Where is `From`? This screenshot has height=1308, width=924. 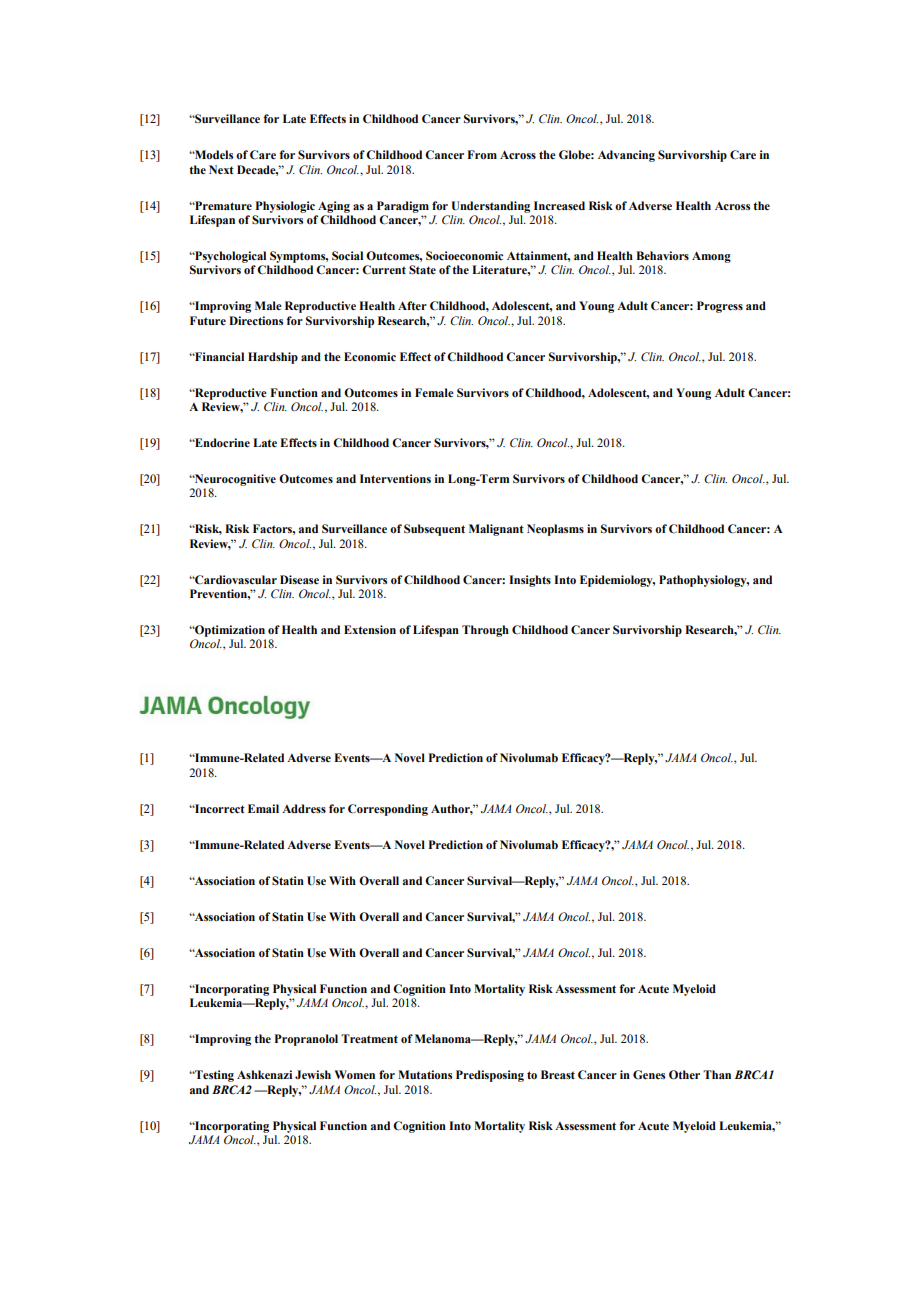 From is located at coordinates (482, 155).
